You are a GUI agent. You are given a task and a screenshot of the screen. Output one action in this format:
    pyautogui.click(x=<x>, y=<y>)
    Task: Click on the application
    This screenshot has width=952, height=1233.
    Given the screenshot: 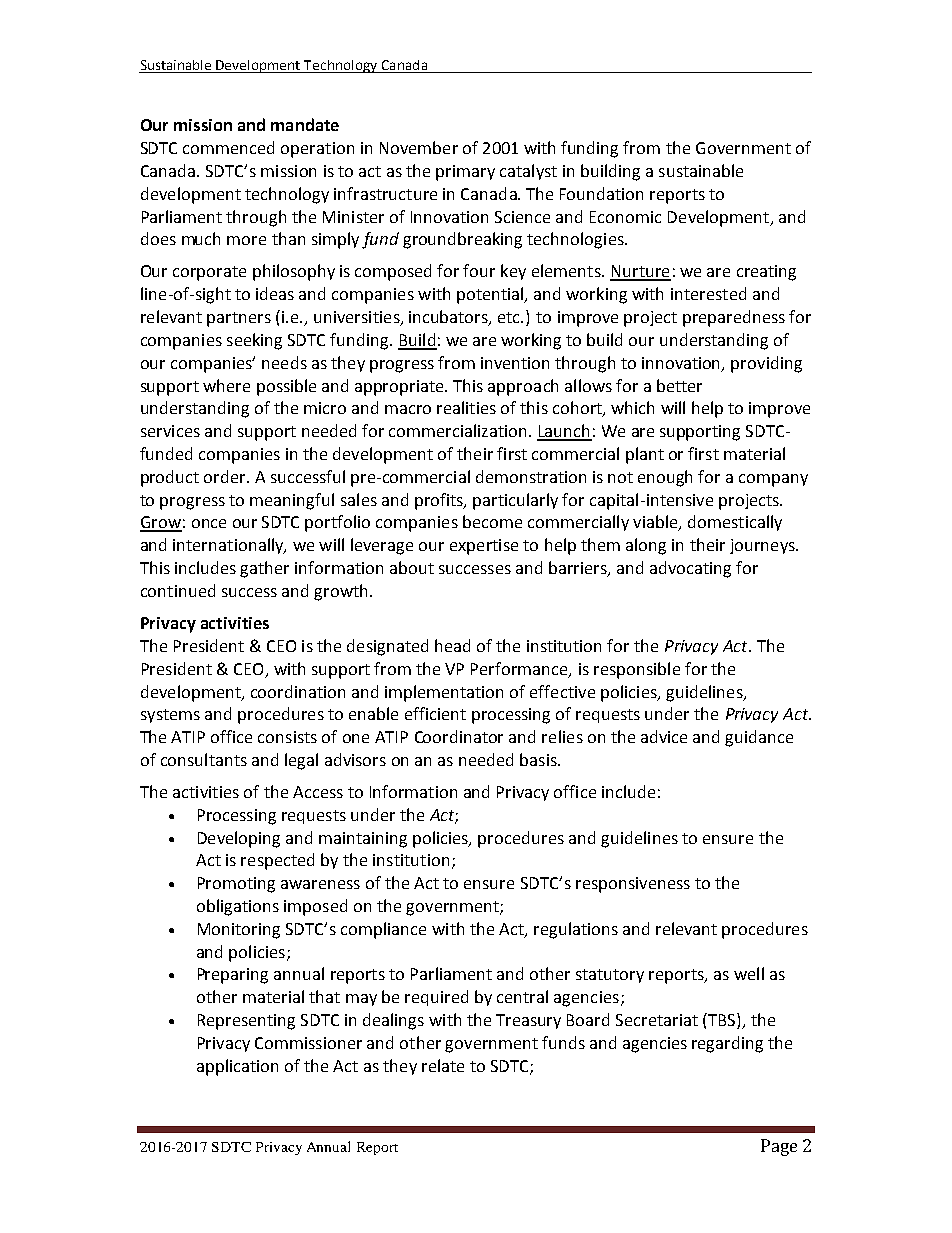 What is the action you would take?
    pyautogui.click(x=237, y=1067)
